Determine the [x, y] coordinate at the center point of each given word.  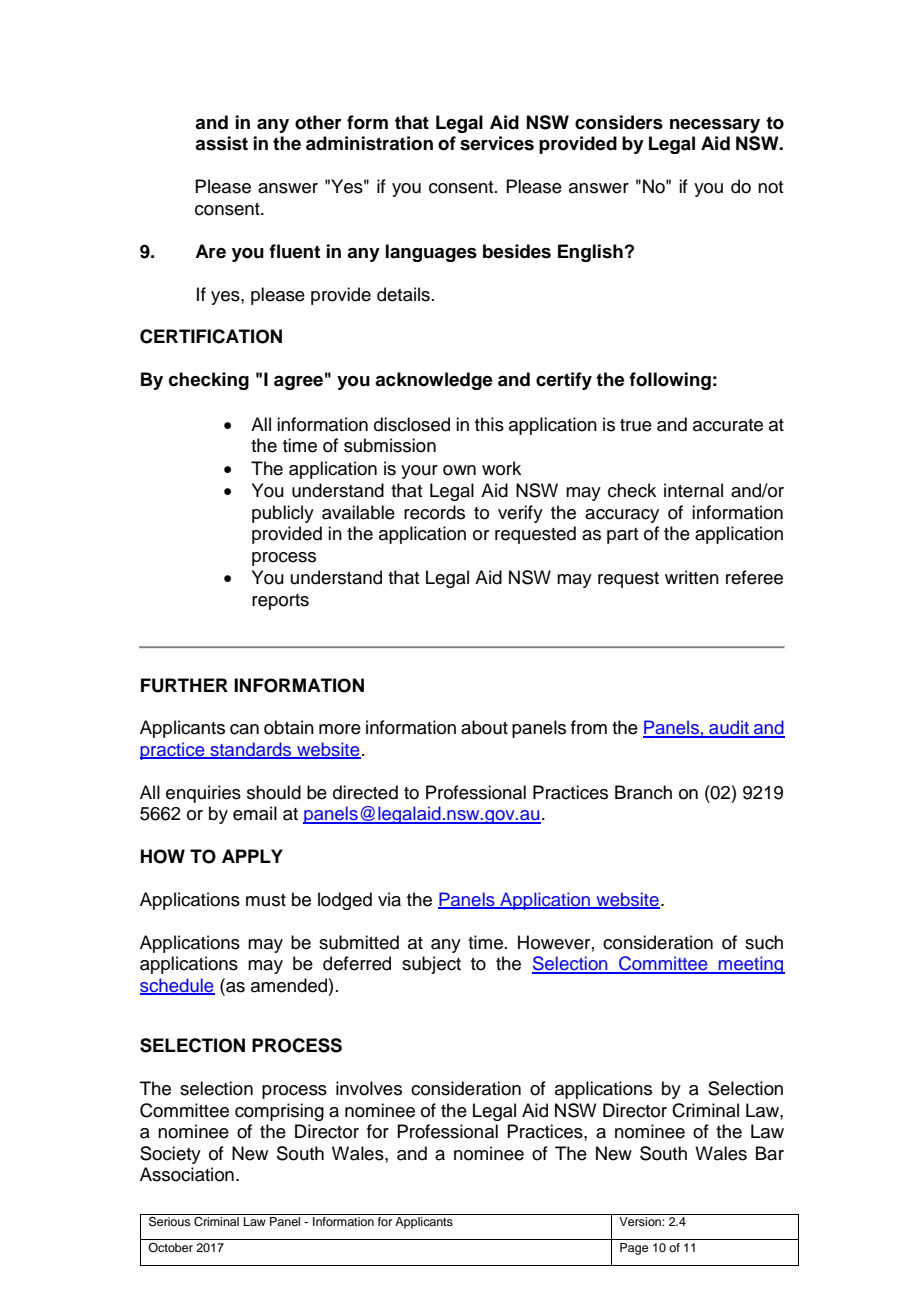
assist [221, 143]
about [484, 727]
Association [187, 1174]
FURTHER [184, 685]
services [497, 143]
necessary [715, 126]
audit [729, 728]
